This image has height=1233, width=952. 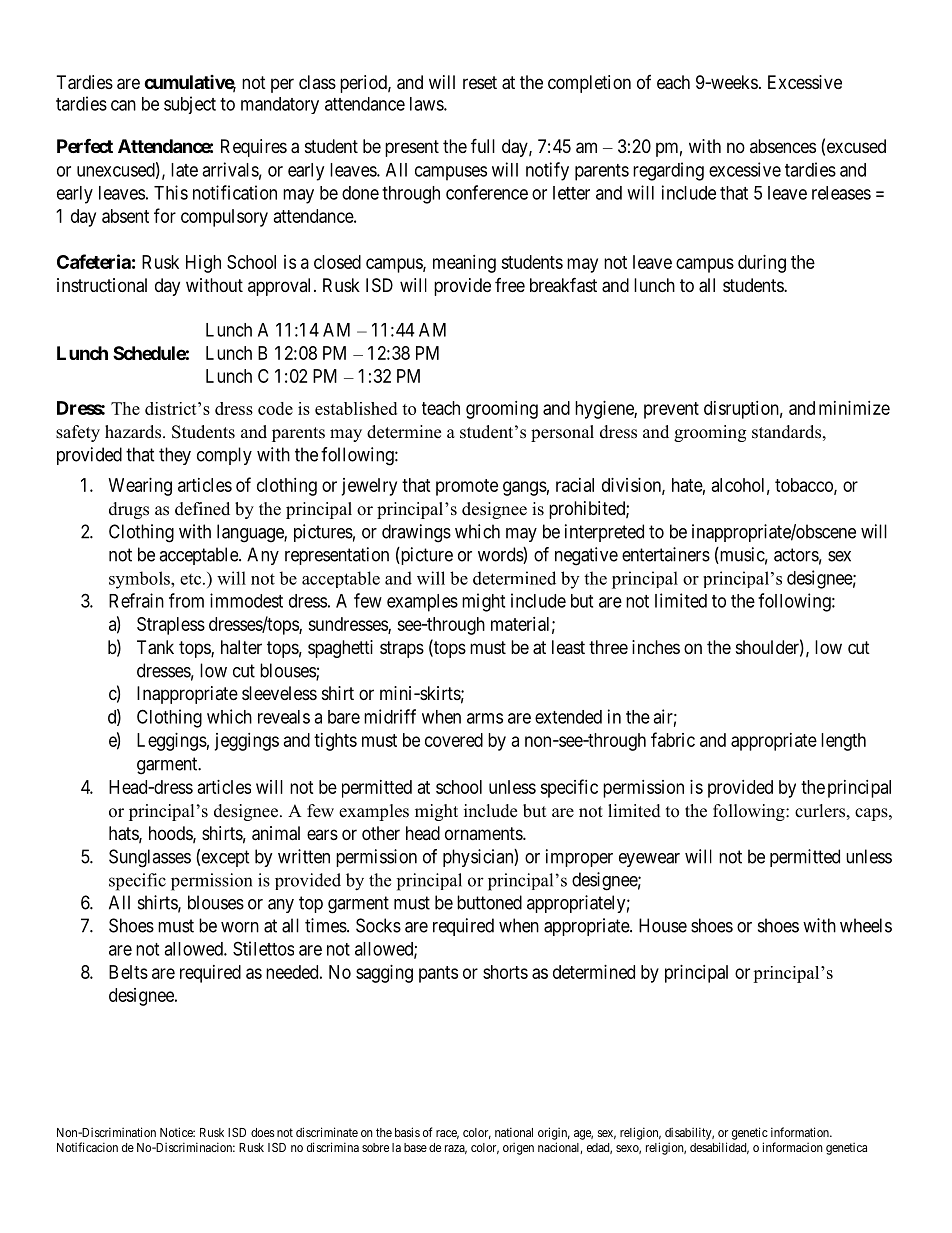 What do you see at coordinates (150, 858) in the image?
I see `Sunglasses` at bounding box center [150, 858].
